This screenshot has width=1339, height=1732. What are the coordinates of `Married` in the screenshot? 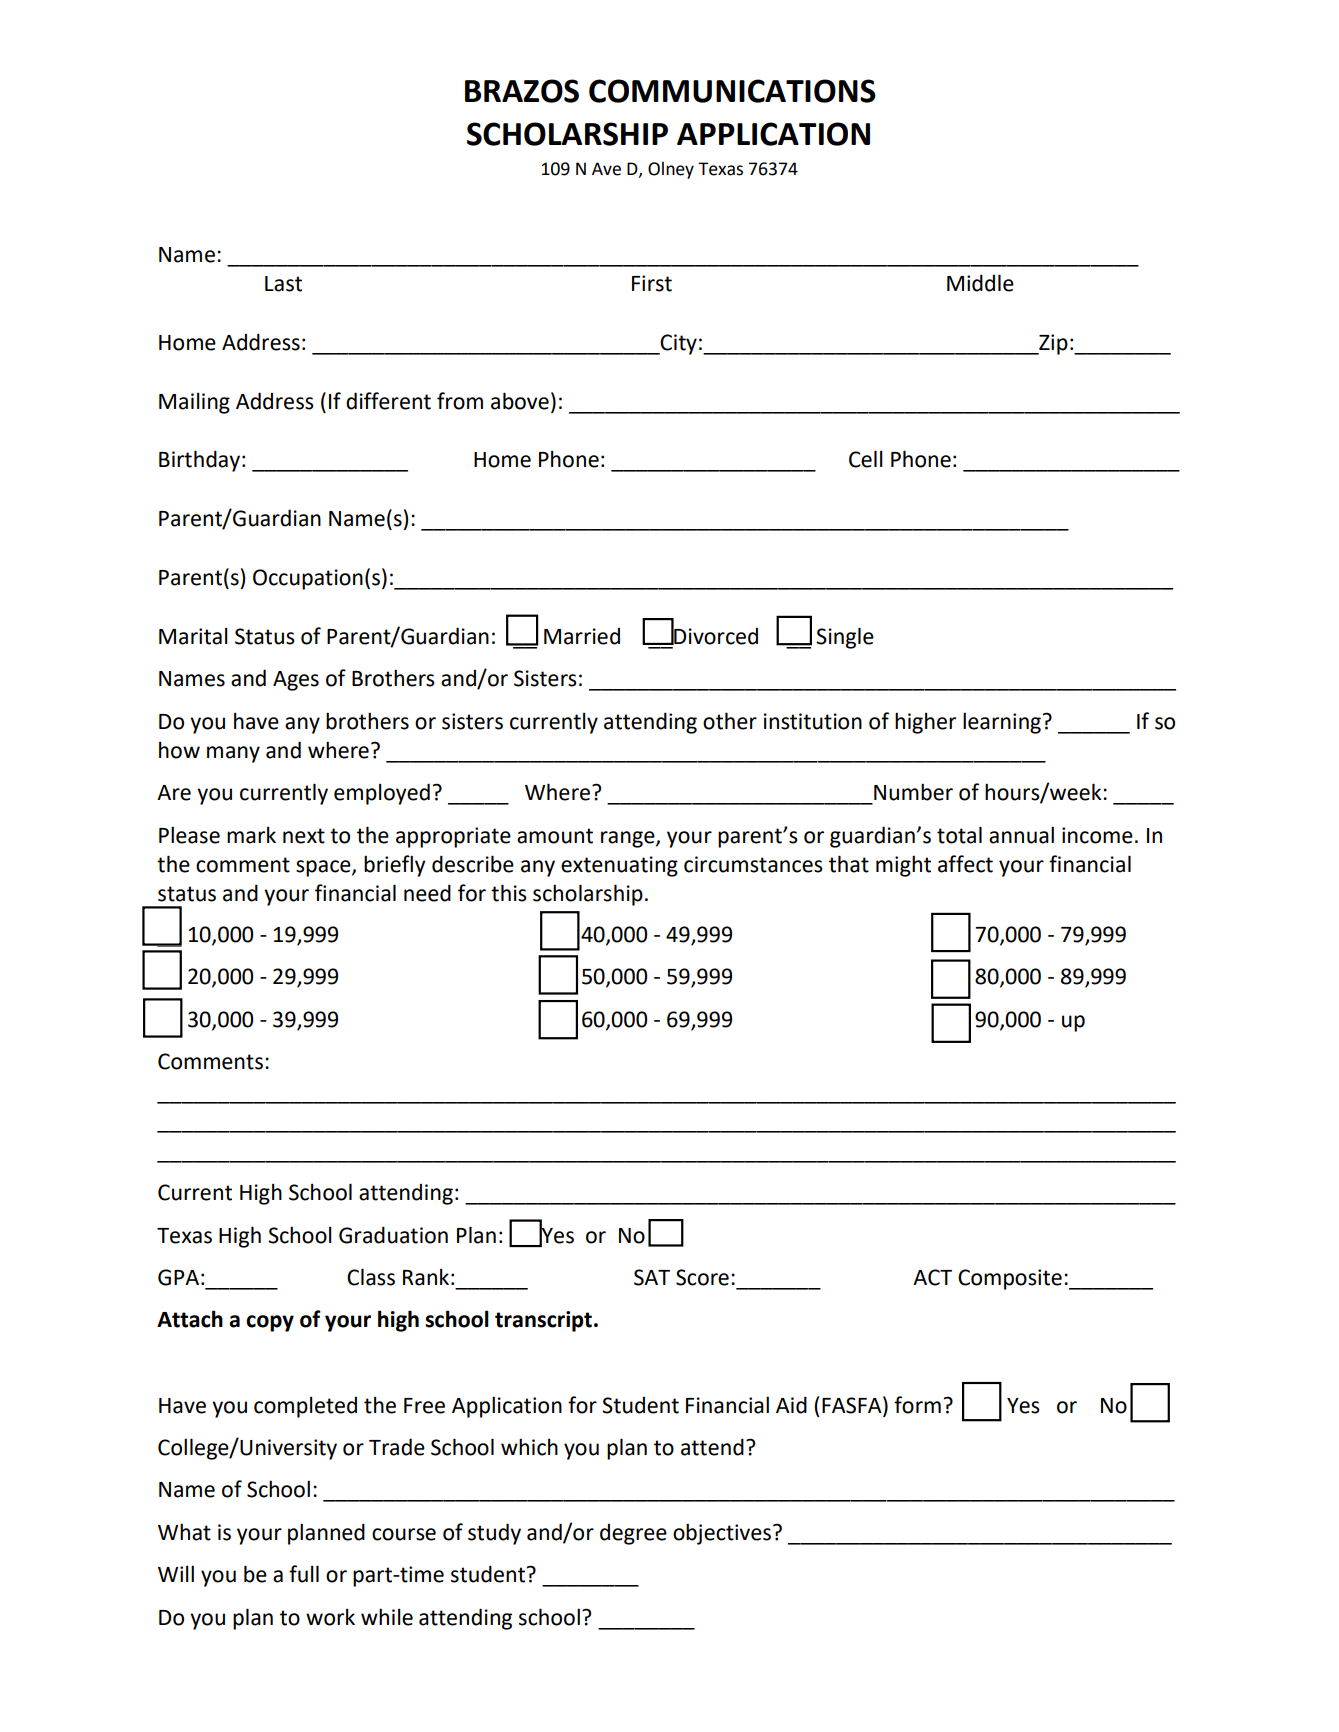 It's located at (582, 636).
